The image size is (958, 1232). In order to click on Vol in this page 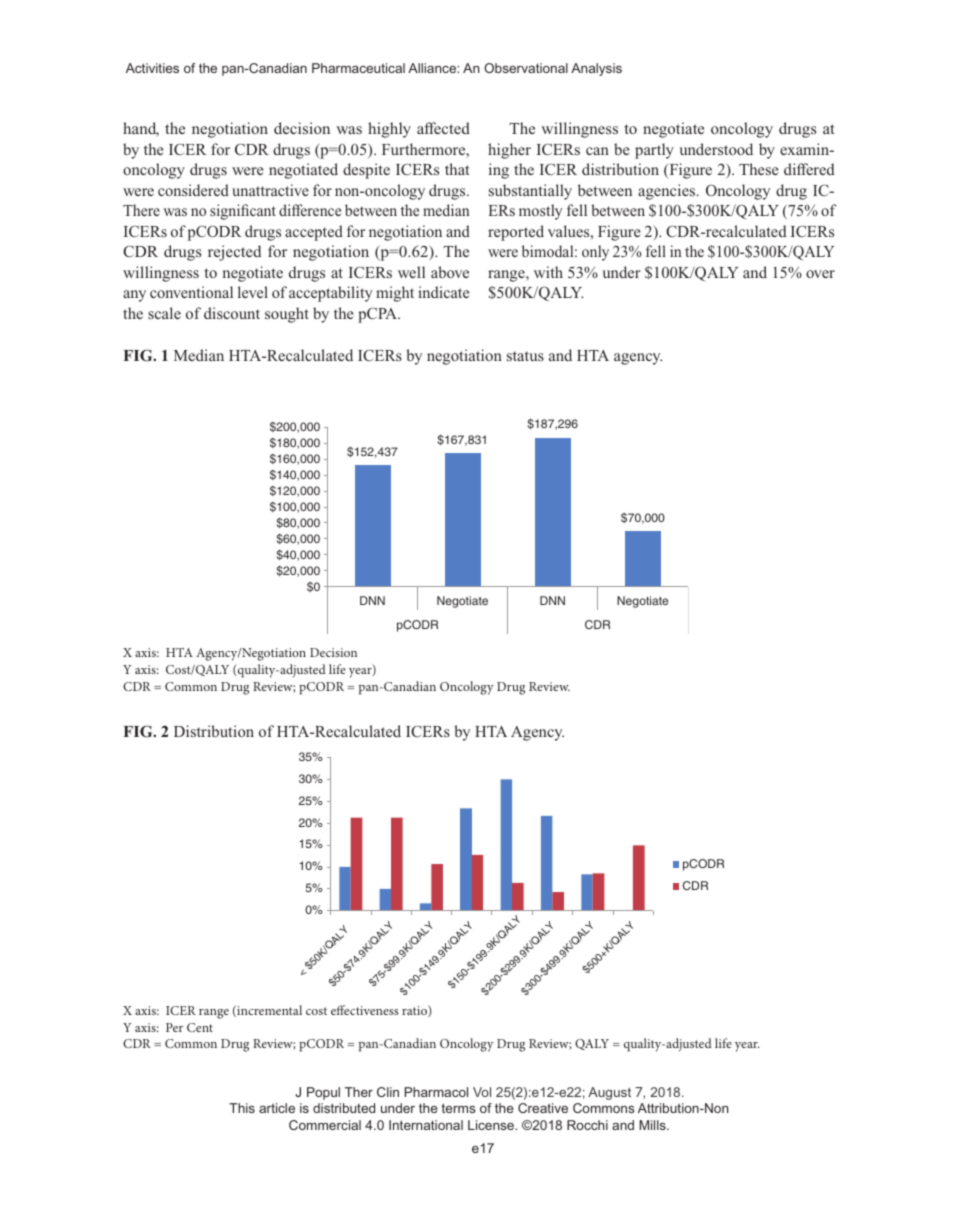, I will do `click(482, 1092)`.
